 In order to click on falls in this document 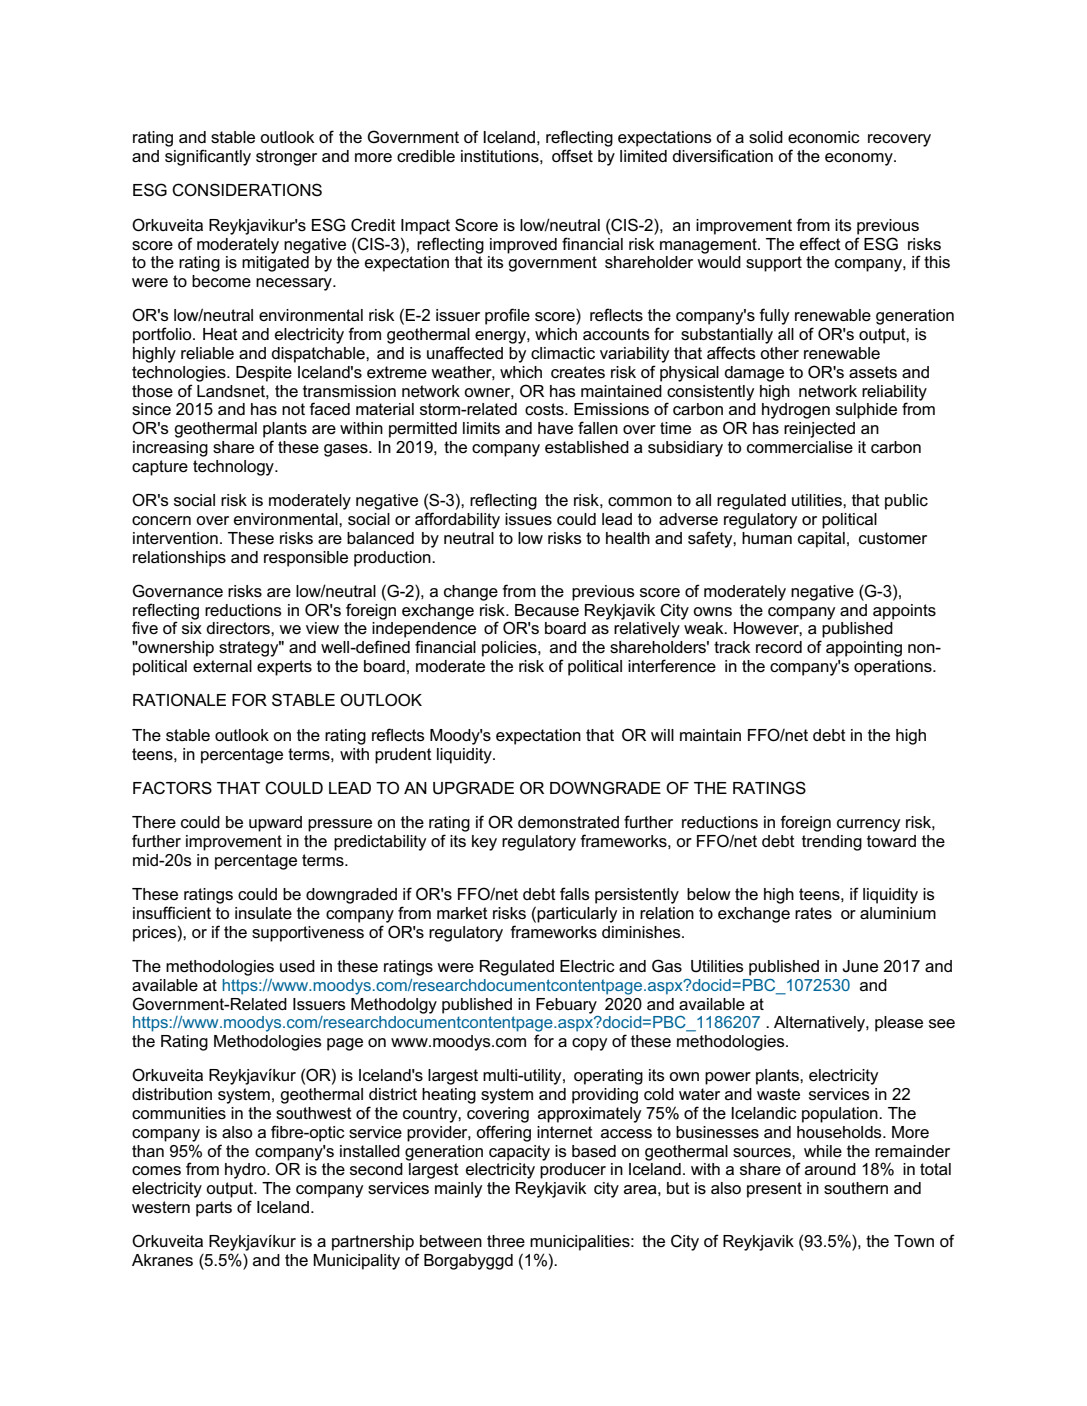, I will do `click(575, 893)`.
